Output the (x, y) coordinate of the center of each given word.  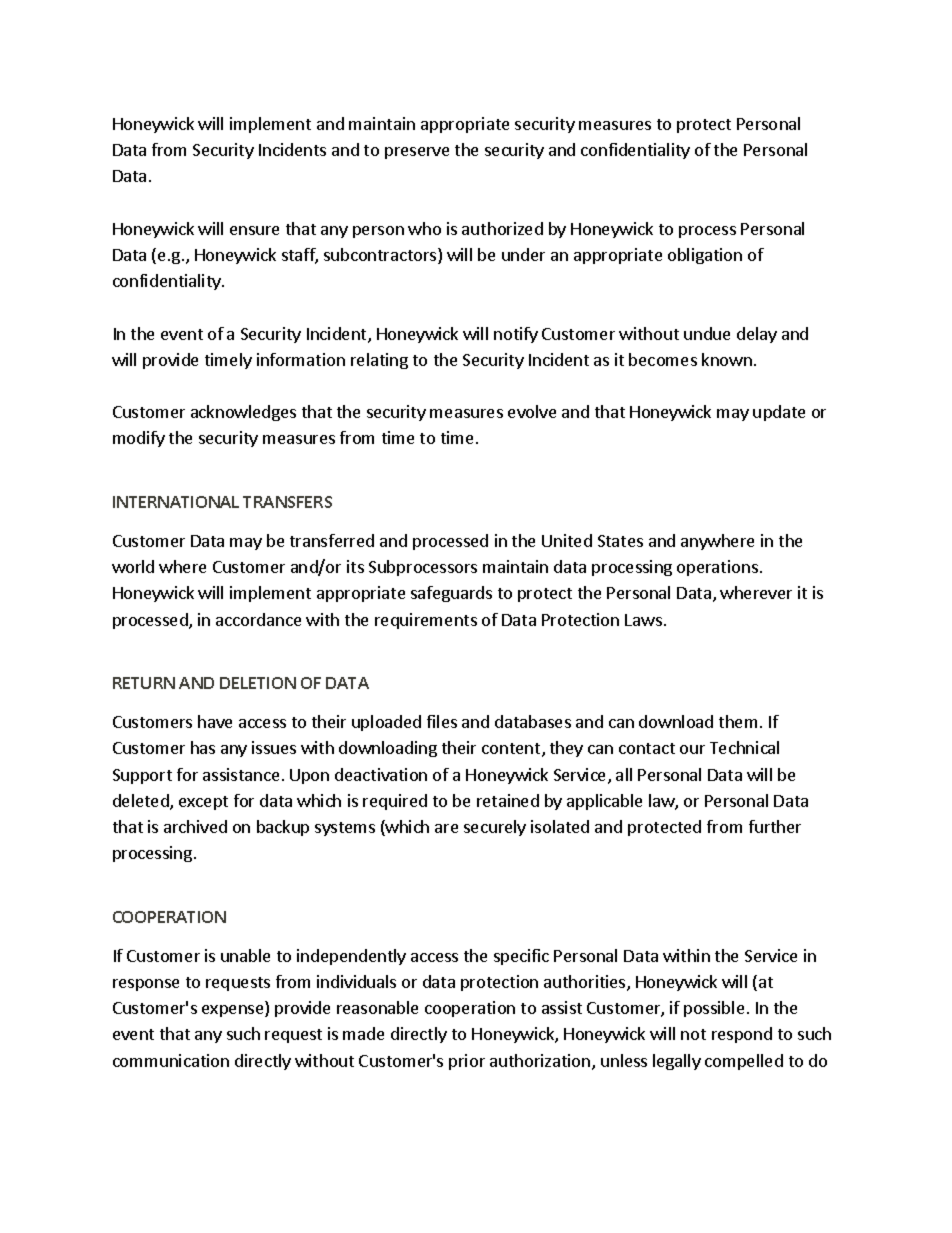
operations (717, 568)
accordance (258, 619)
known (727, 359)
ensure (254, 230)
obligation (705, 256)
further (775, 826)
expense (234, 1011)
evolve (532, 411)
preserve (417, 153)
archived (195, 826)
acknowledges (243, 413)
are (446, 828)
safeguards (451, 594)
